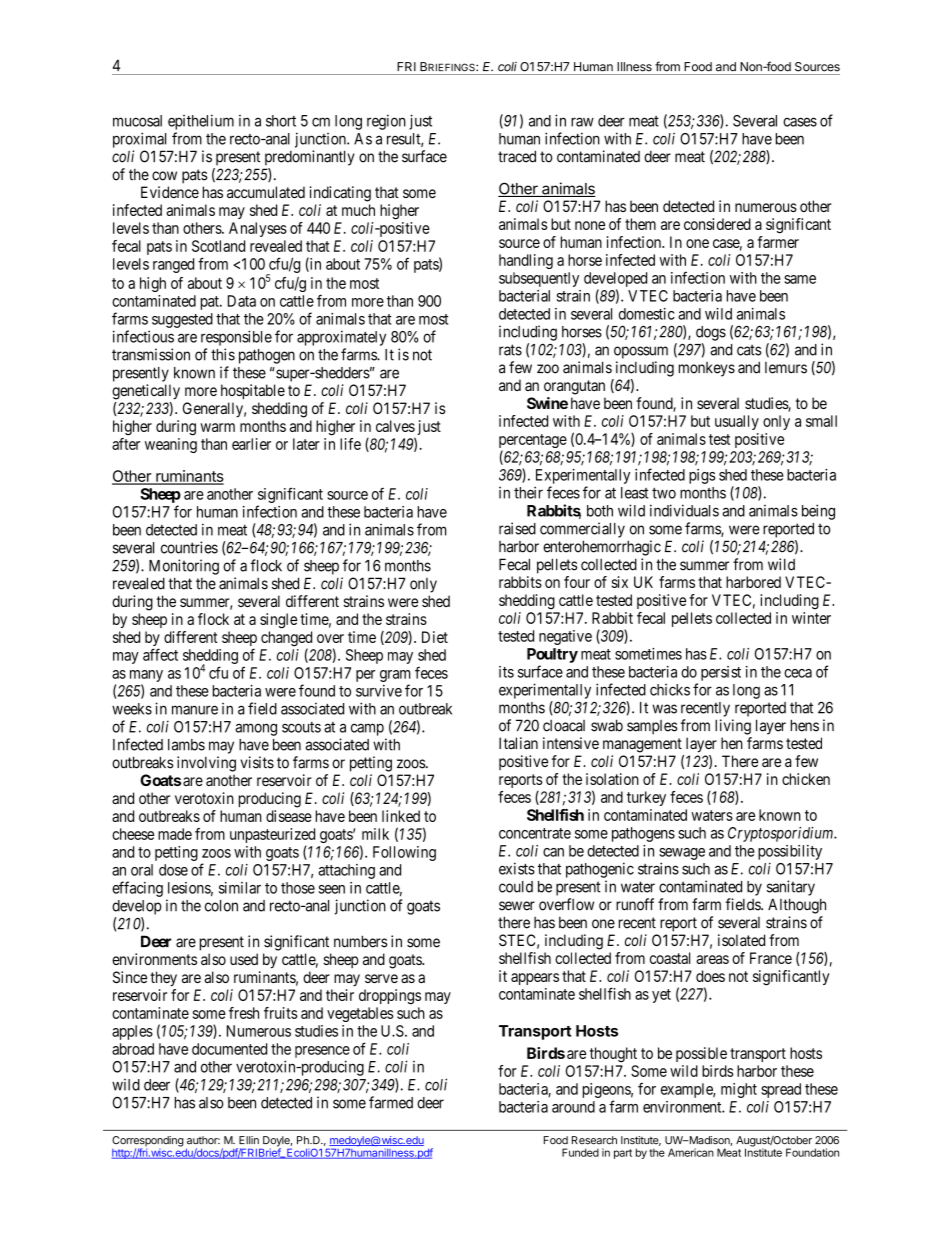 The width and height of the image is (952, 1233). I want to click on epithelium, so click(201, 122).
